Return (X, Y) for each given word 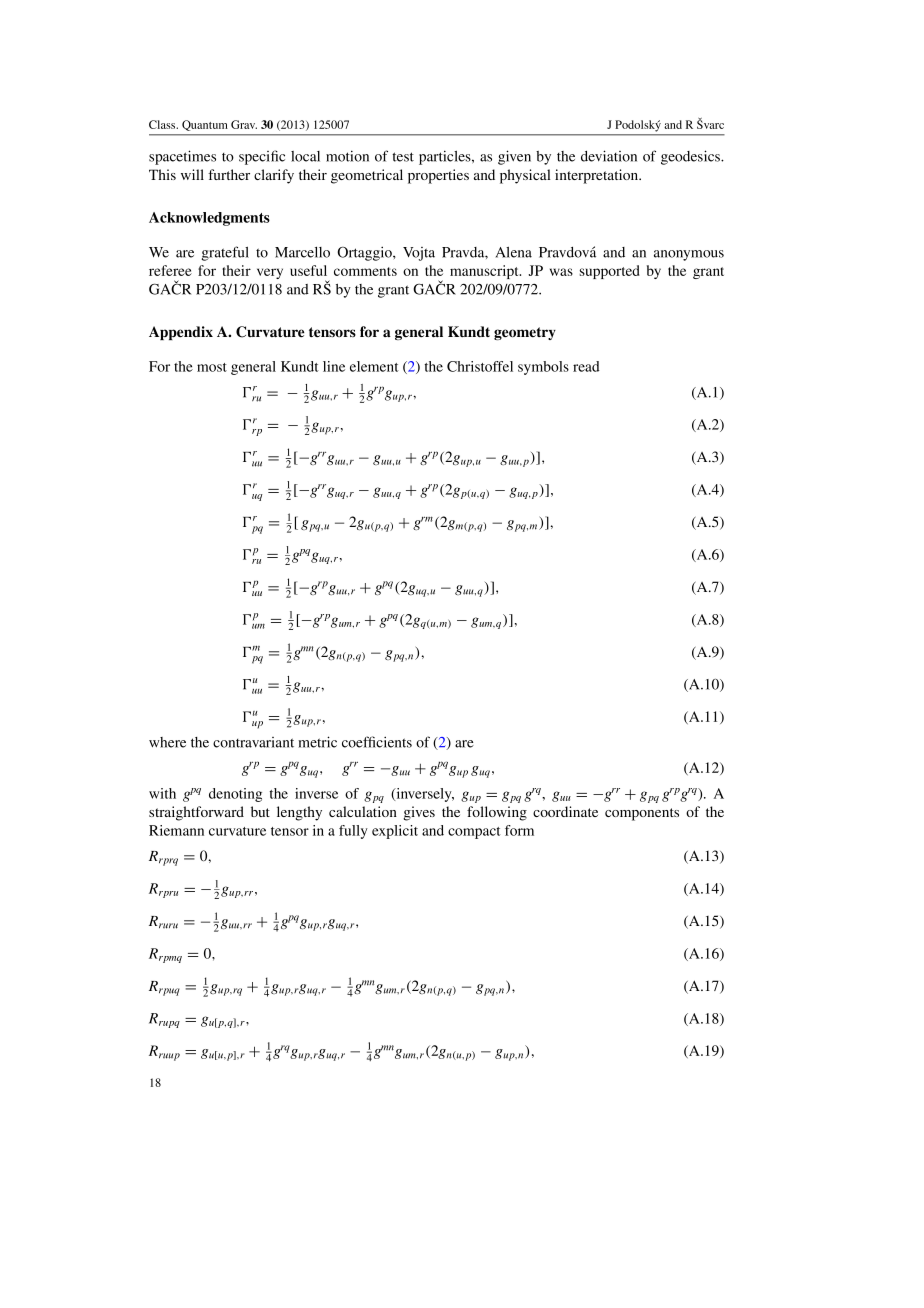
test (403, 157)
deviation (609, 156)
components (642, 814)
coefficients (377, 742)
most (212, 367)
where (167, 742)
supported (609, 272)
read (586, 366)
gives (419, 813)
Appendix (181, 333)
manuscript (485, 272)
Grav (244, 124)
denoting (235, 795)
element (374, 366)
